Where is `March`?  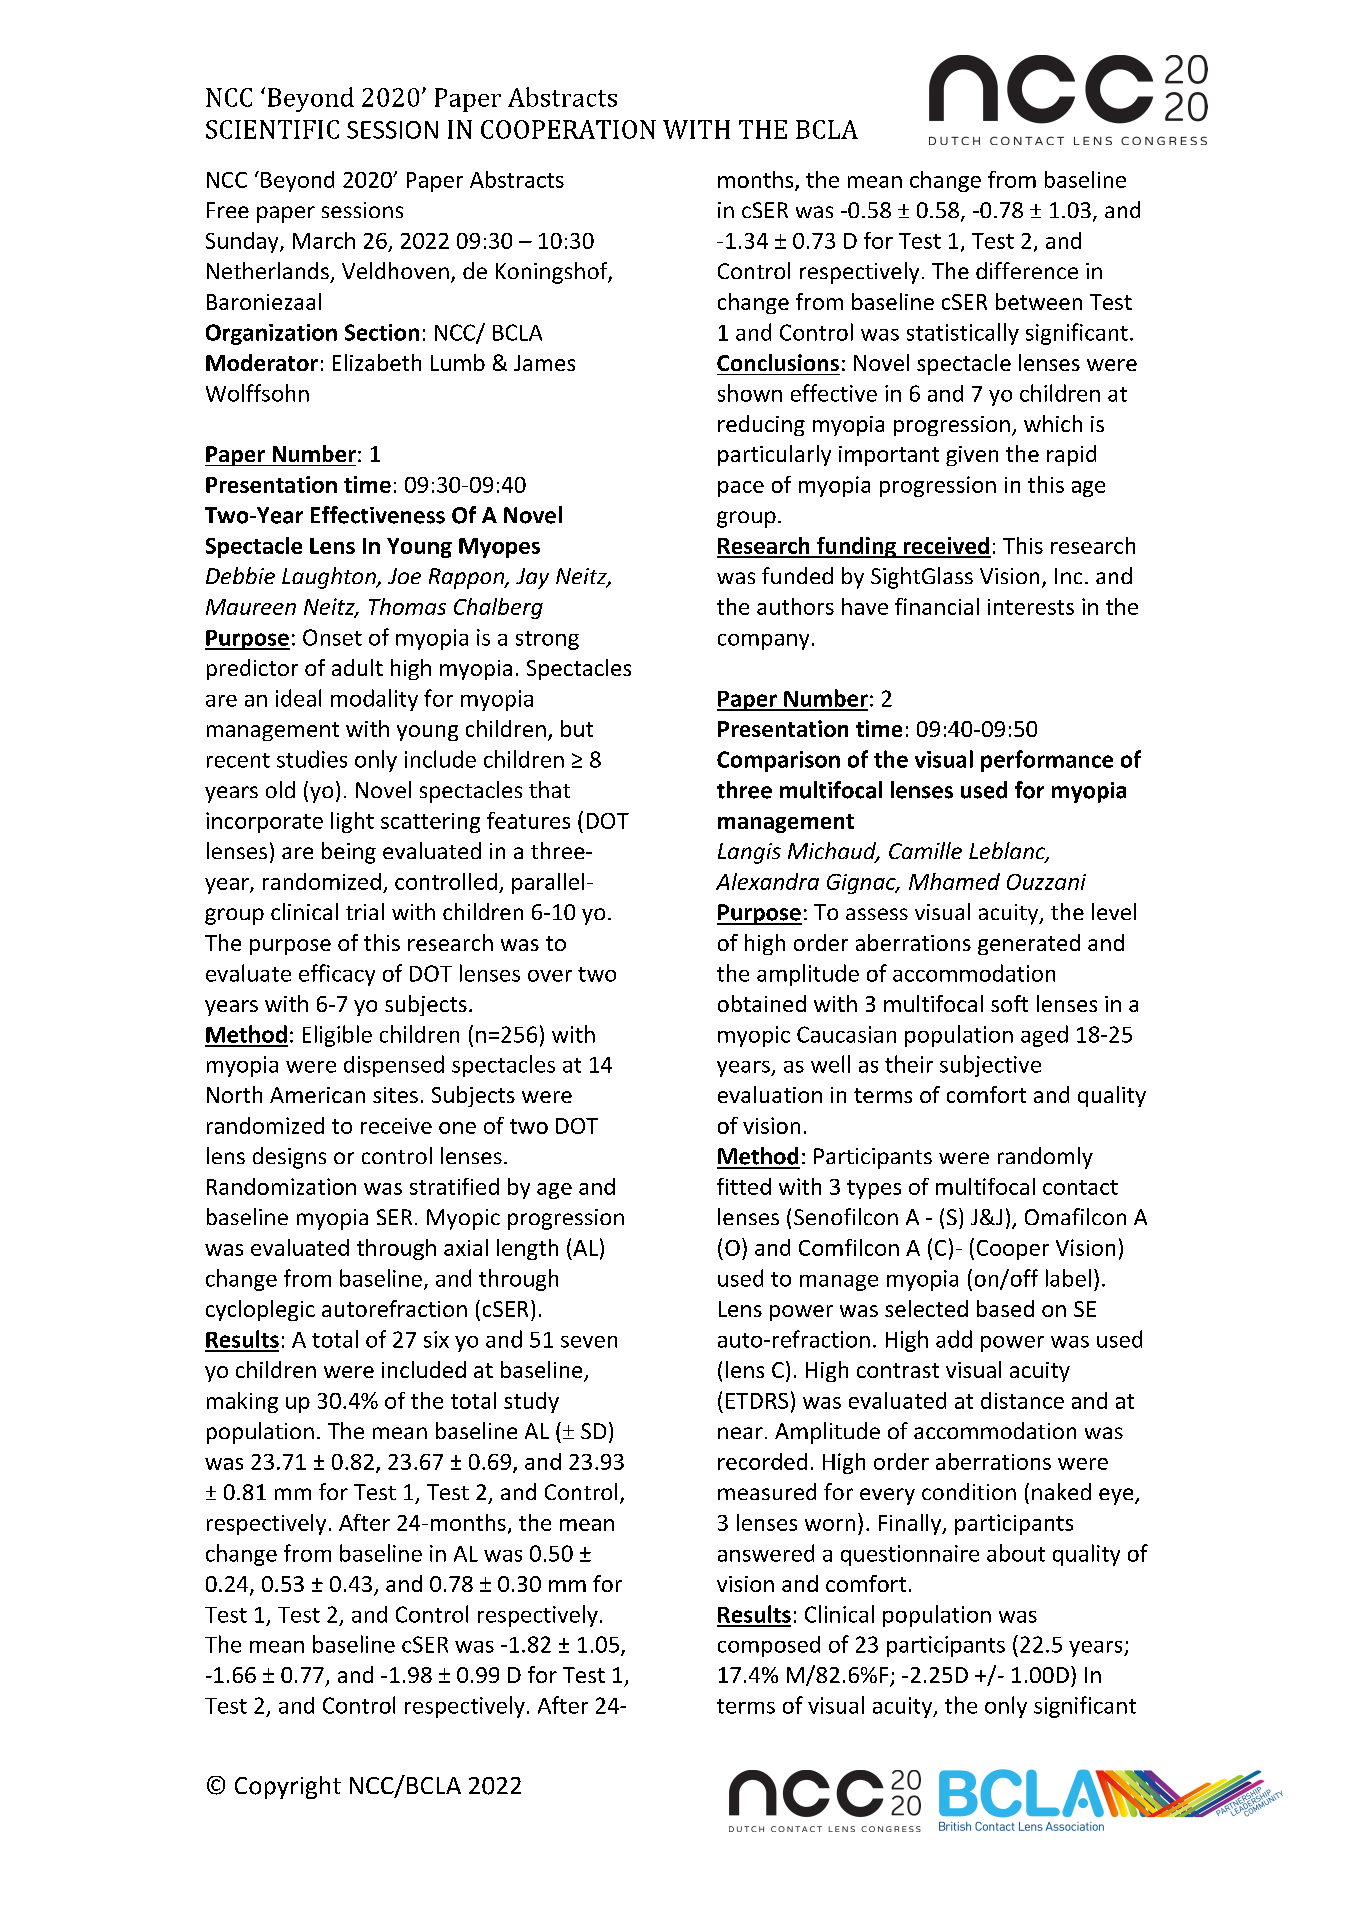
March is located at coordinates (324, 240).
